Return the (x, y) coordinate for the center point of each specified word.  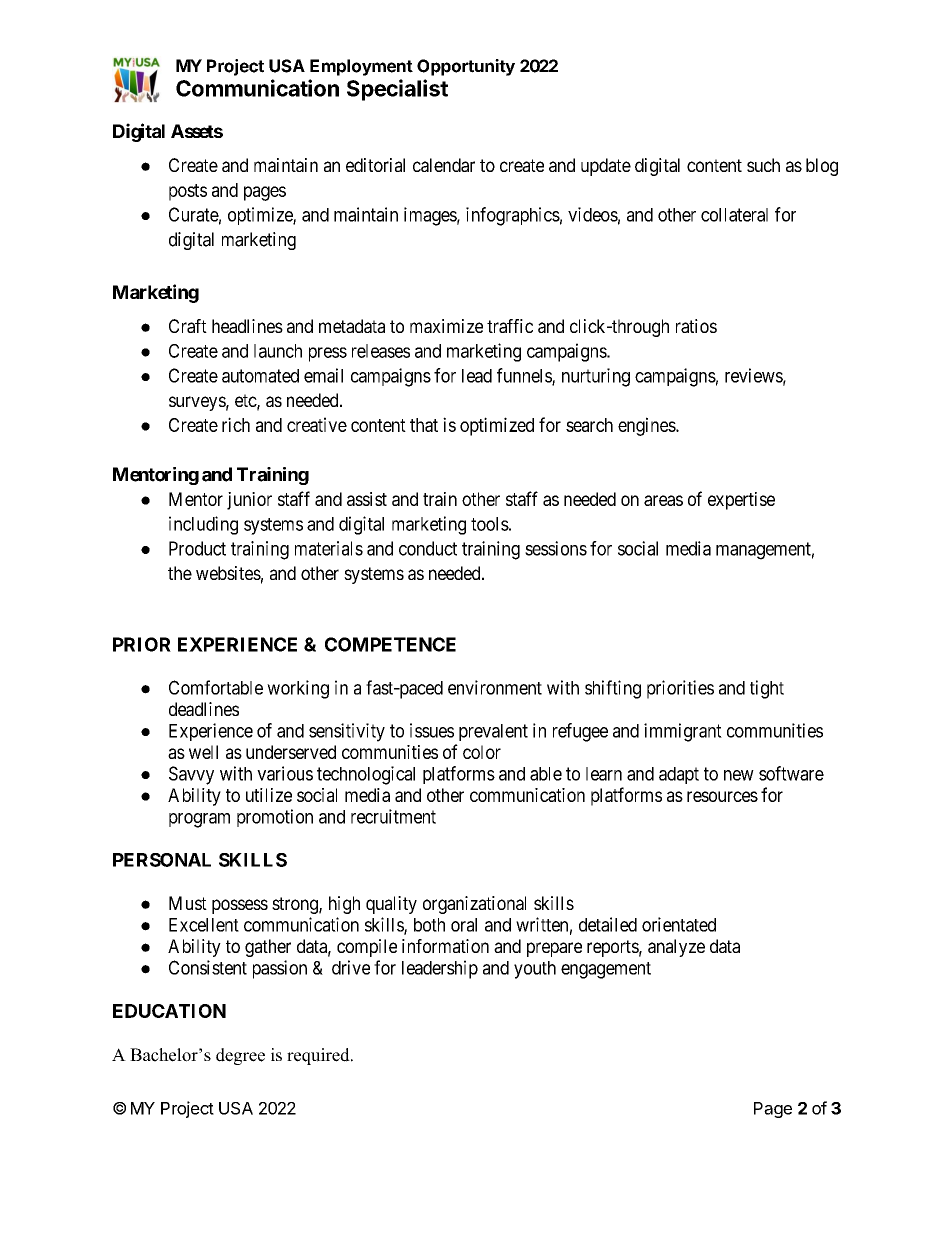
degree (240, 1056)
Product (197, 548)
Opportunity (466, 67)
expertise (741, 501)
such (763, 165)
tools (490, 524)
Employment (361, 67)
